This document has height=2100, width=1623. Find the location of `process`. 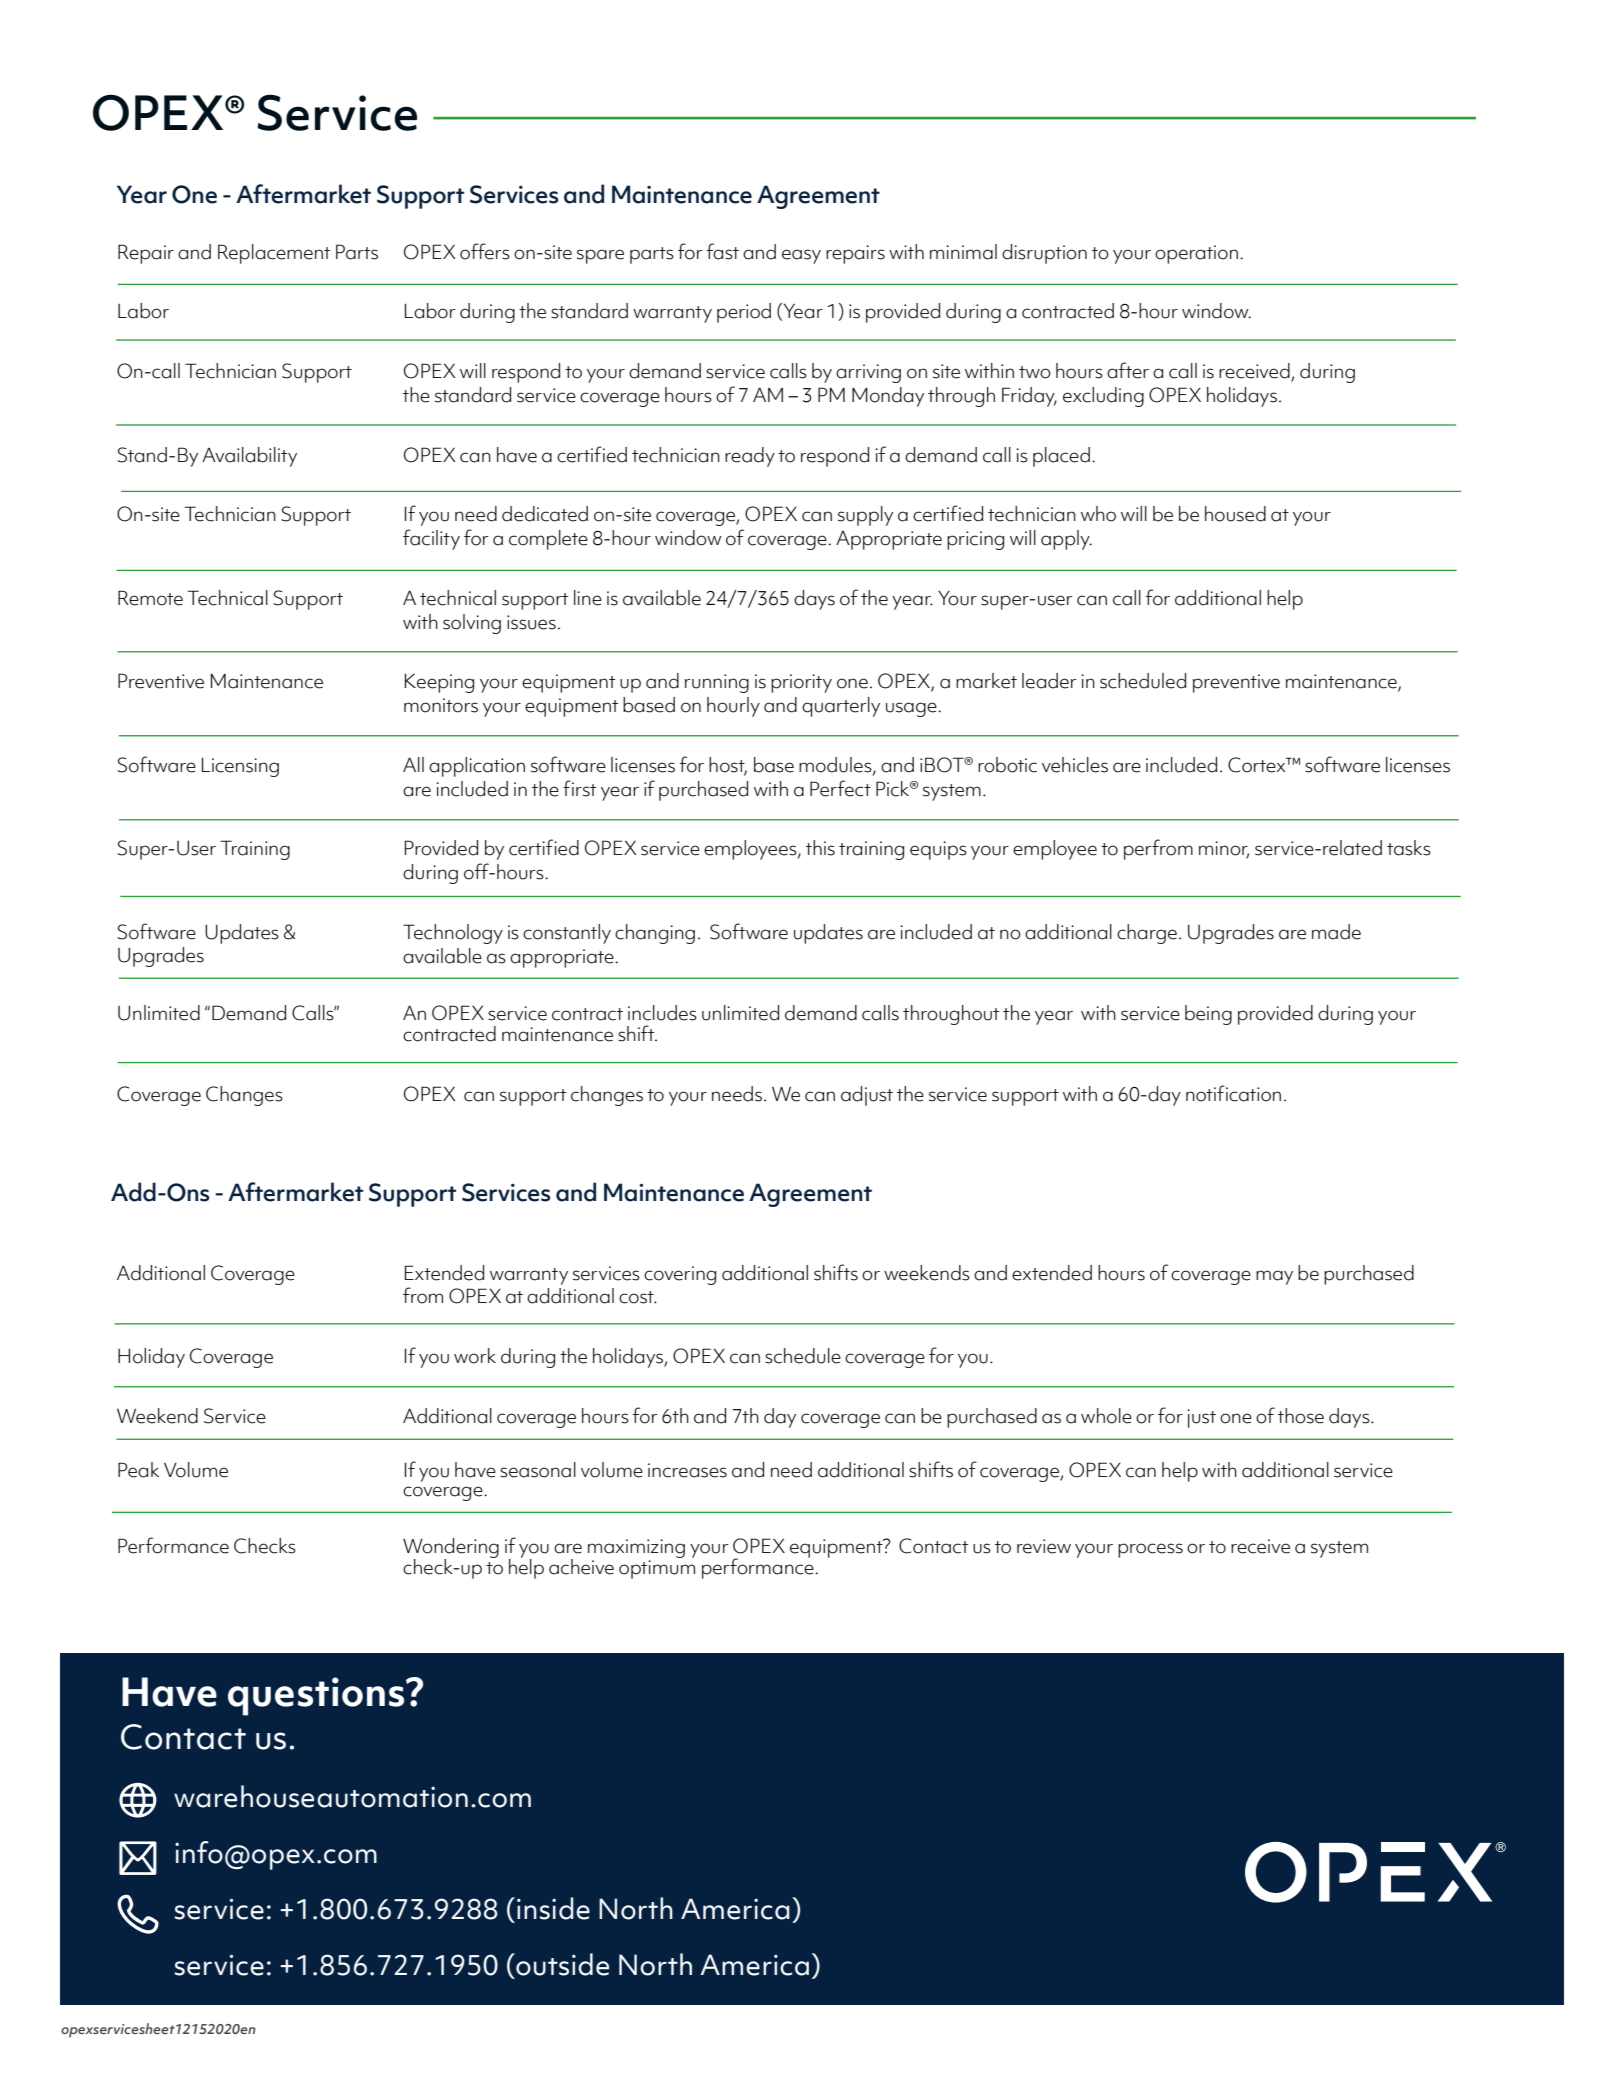

process is located at coordinates (1150, 1550).
